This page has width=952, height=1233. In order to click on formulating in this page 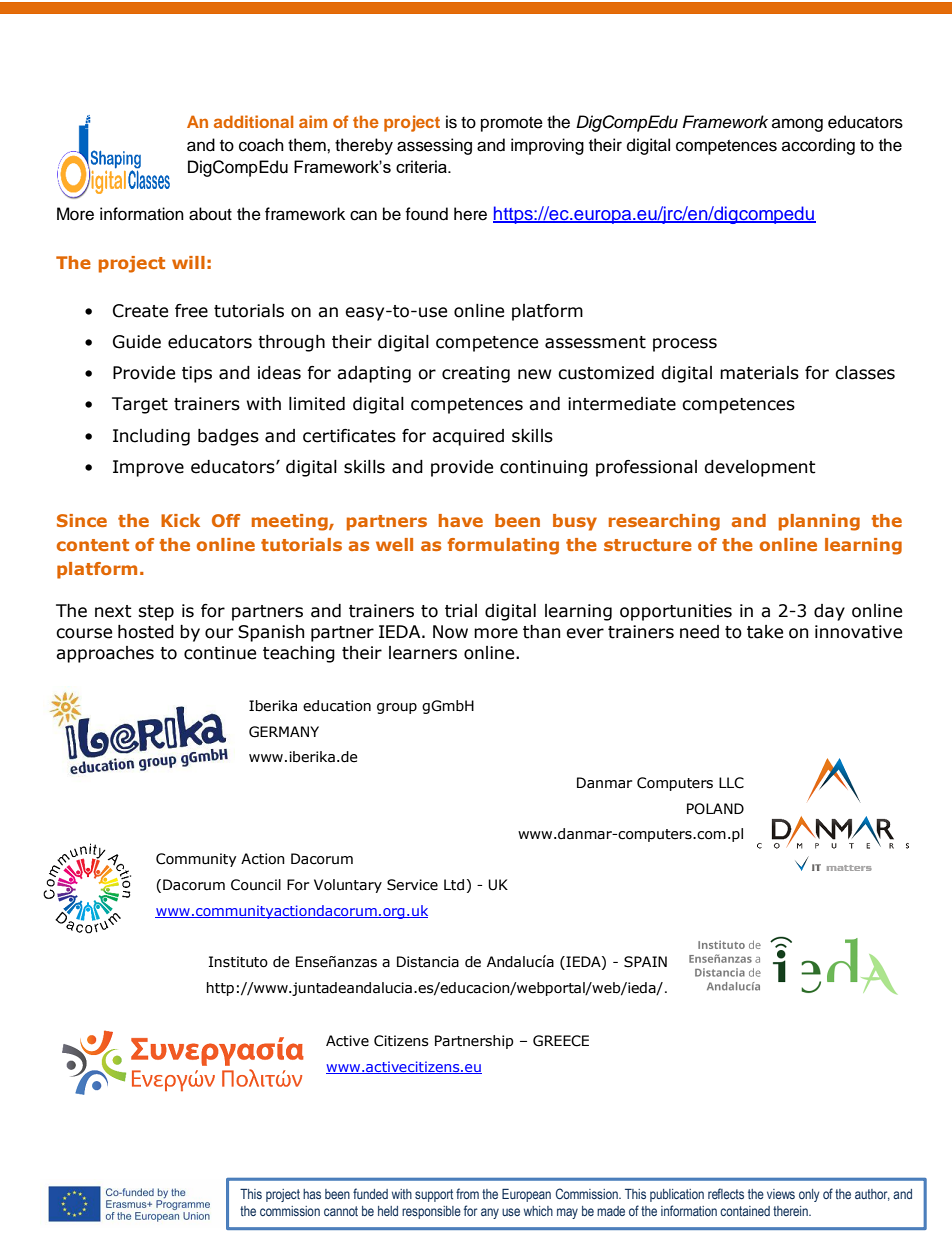, I will do `click(503, 546)`.
